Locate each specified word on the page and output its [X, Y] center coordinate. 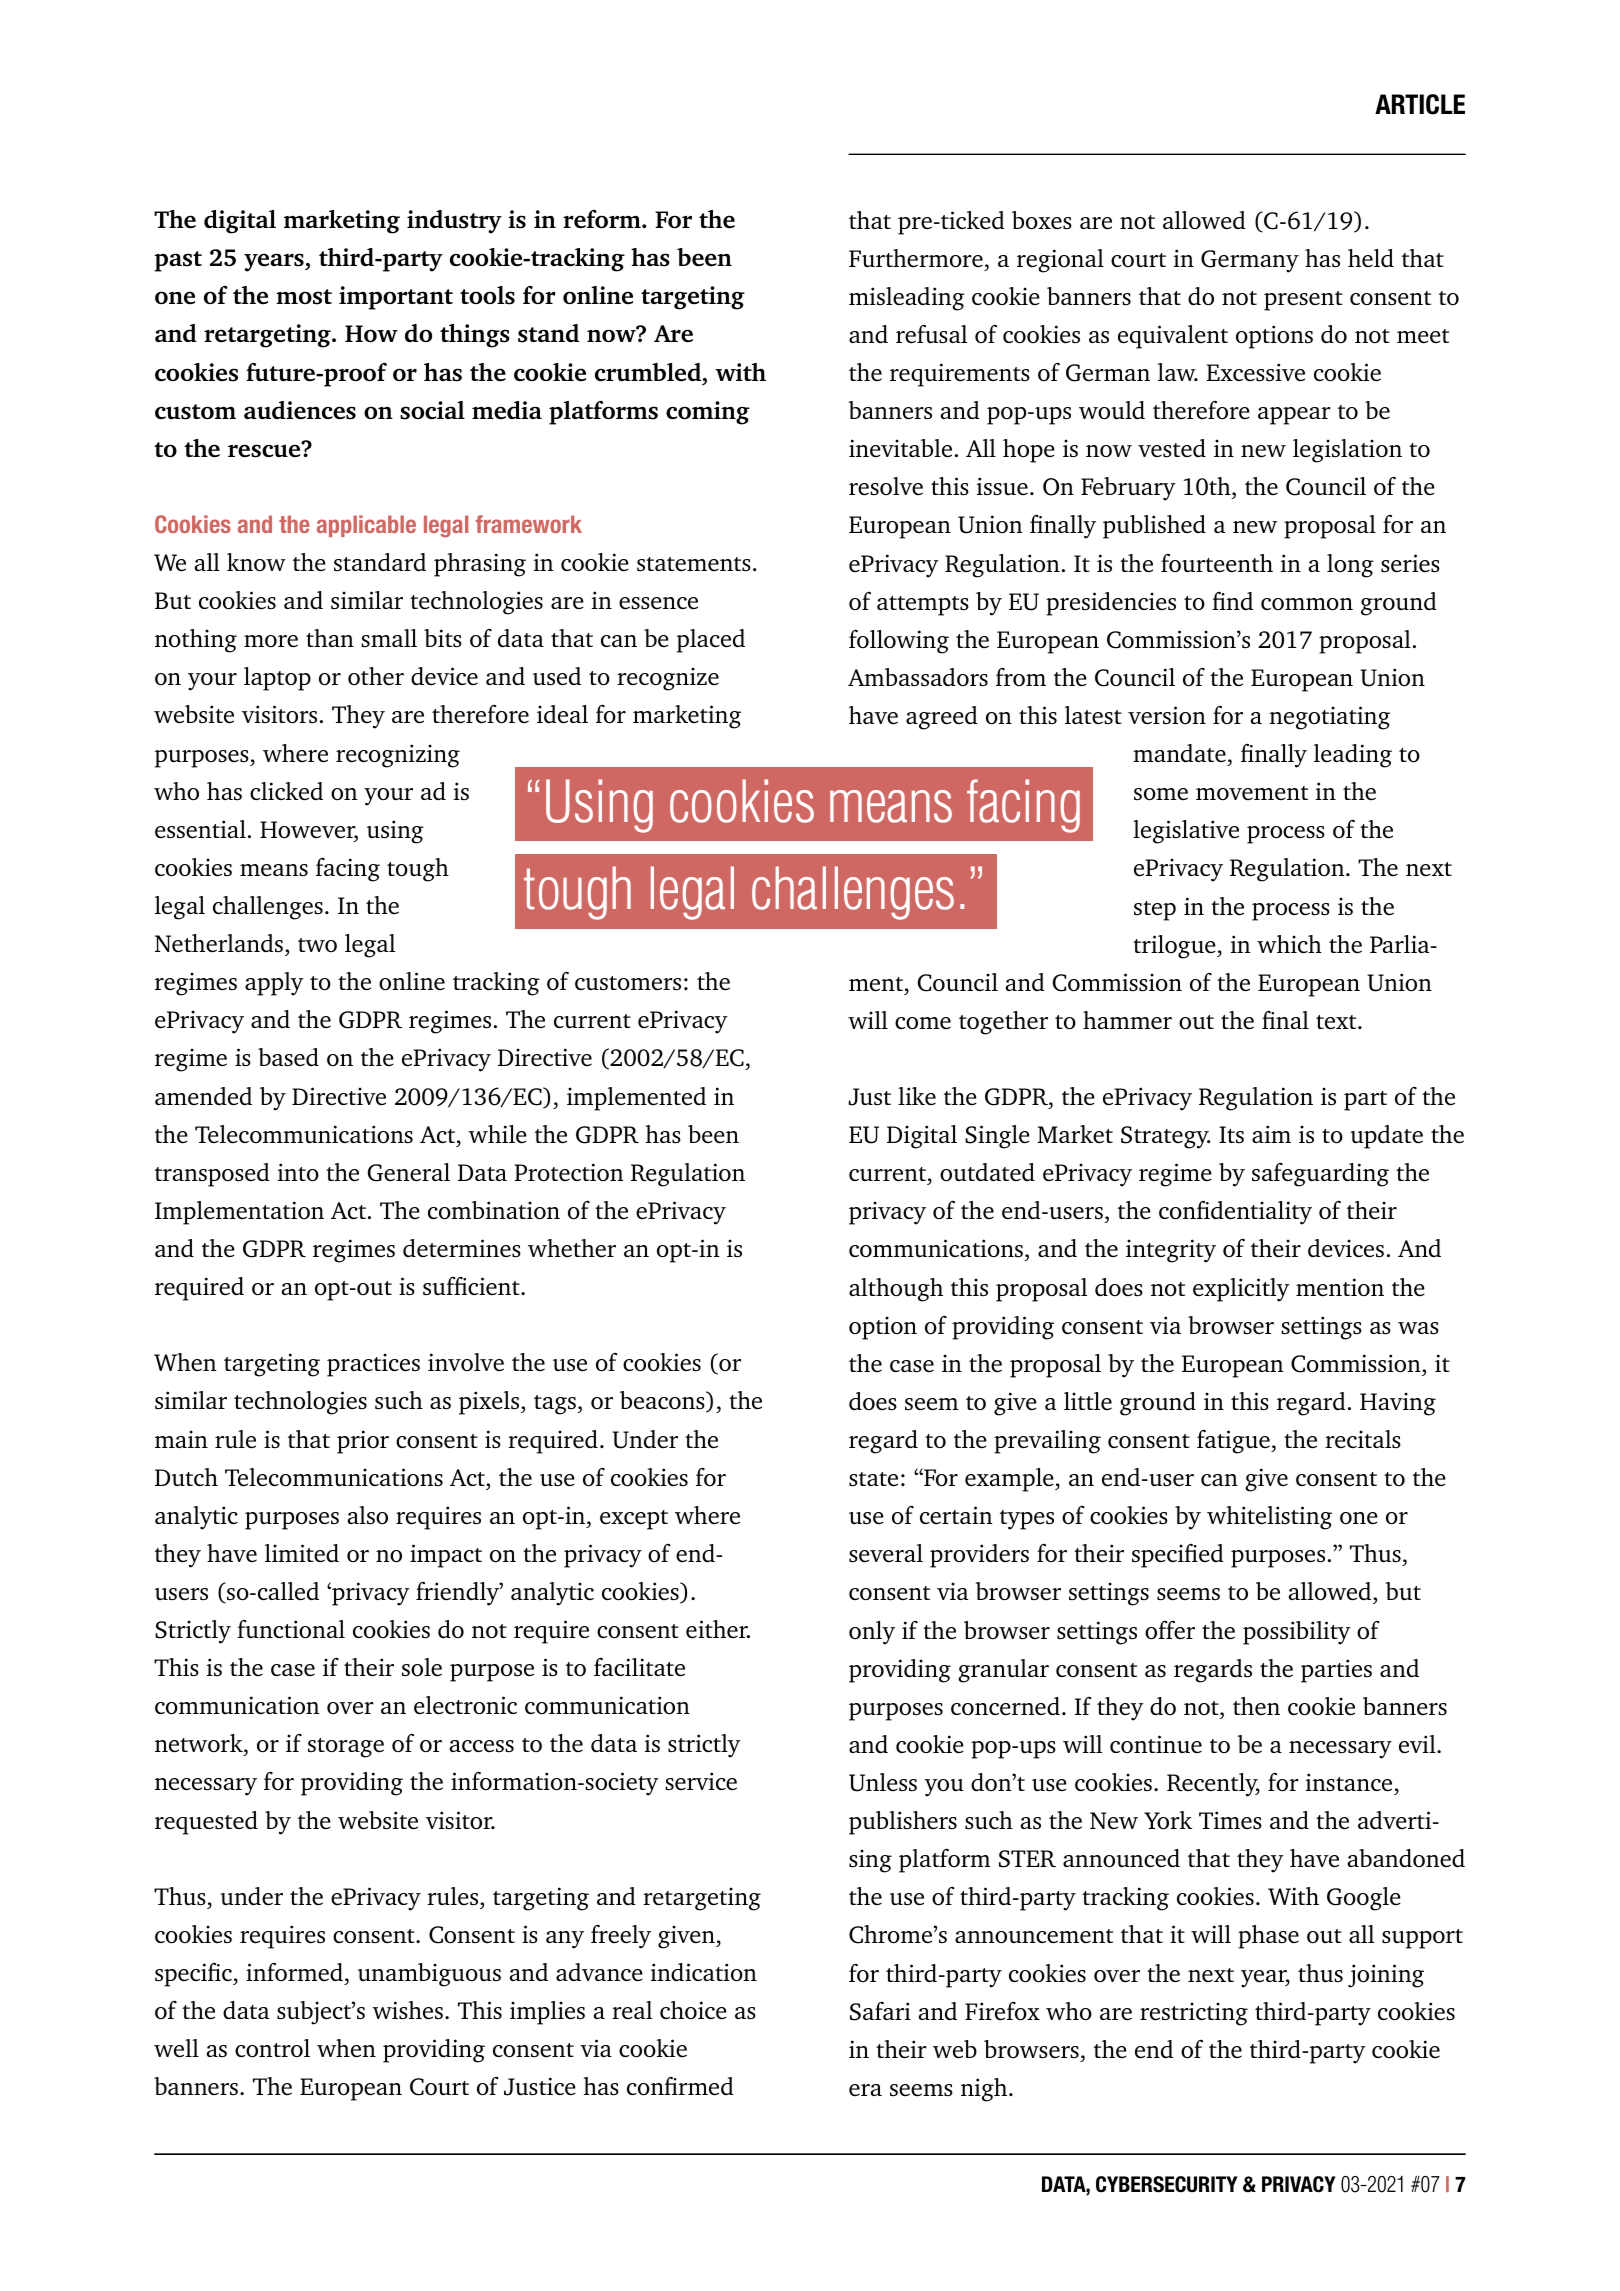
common [1307, 604]
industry [454, 222]
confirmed [680, 2086]
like [917, 1096]
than [330, 638]
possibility [1297, 1633]
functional [291, 1629]
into [298, 1172]
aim [1271, 1134]
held [1371, 258]
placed [711, 641]
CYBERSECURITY [1167, 2184]
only [872, 1633]
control [272, 2048]
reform [603, 219]
